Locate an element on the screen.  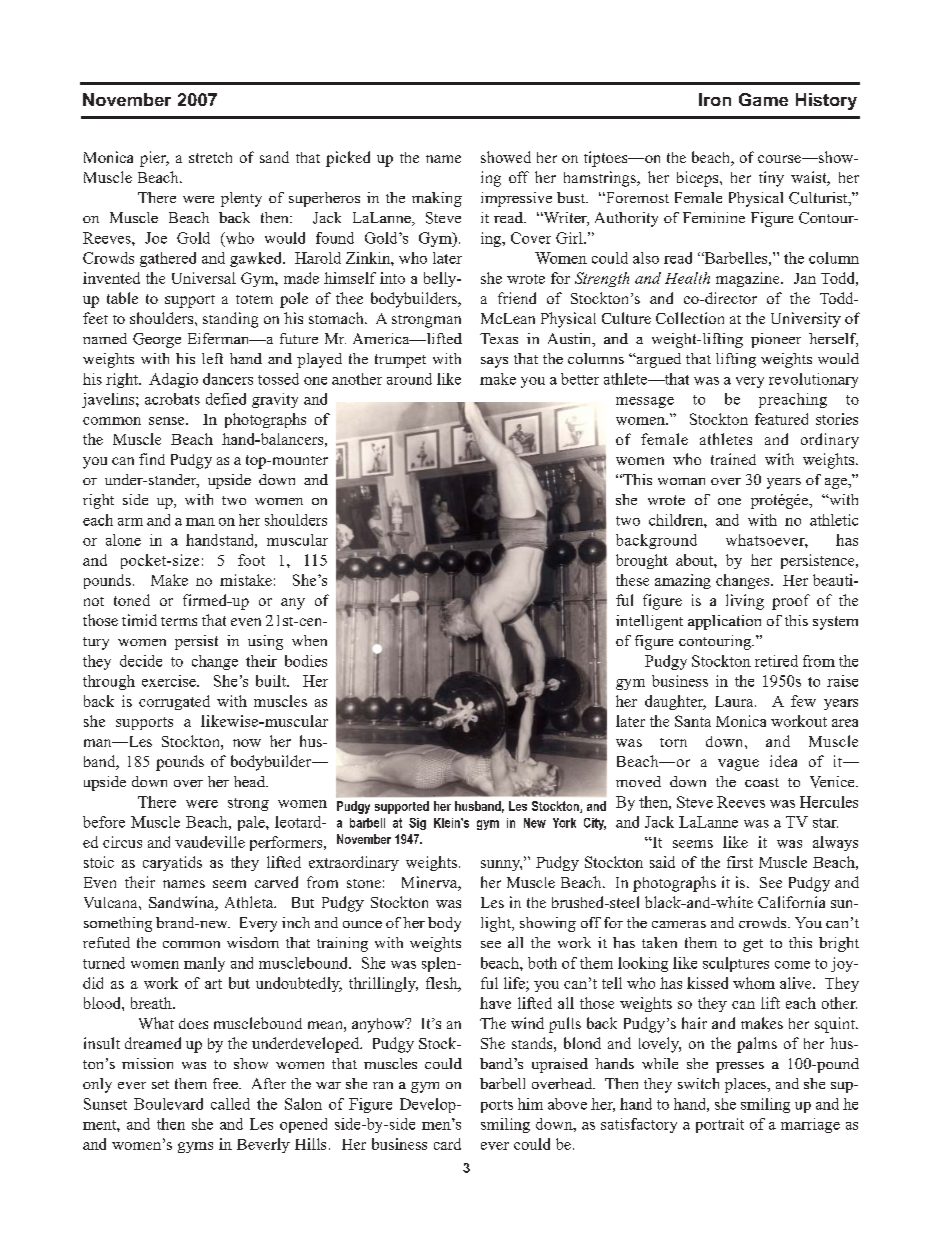
Boulevard is located at coordinates (168, 1104).
